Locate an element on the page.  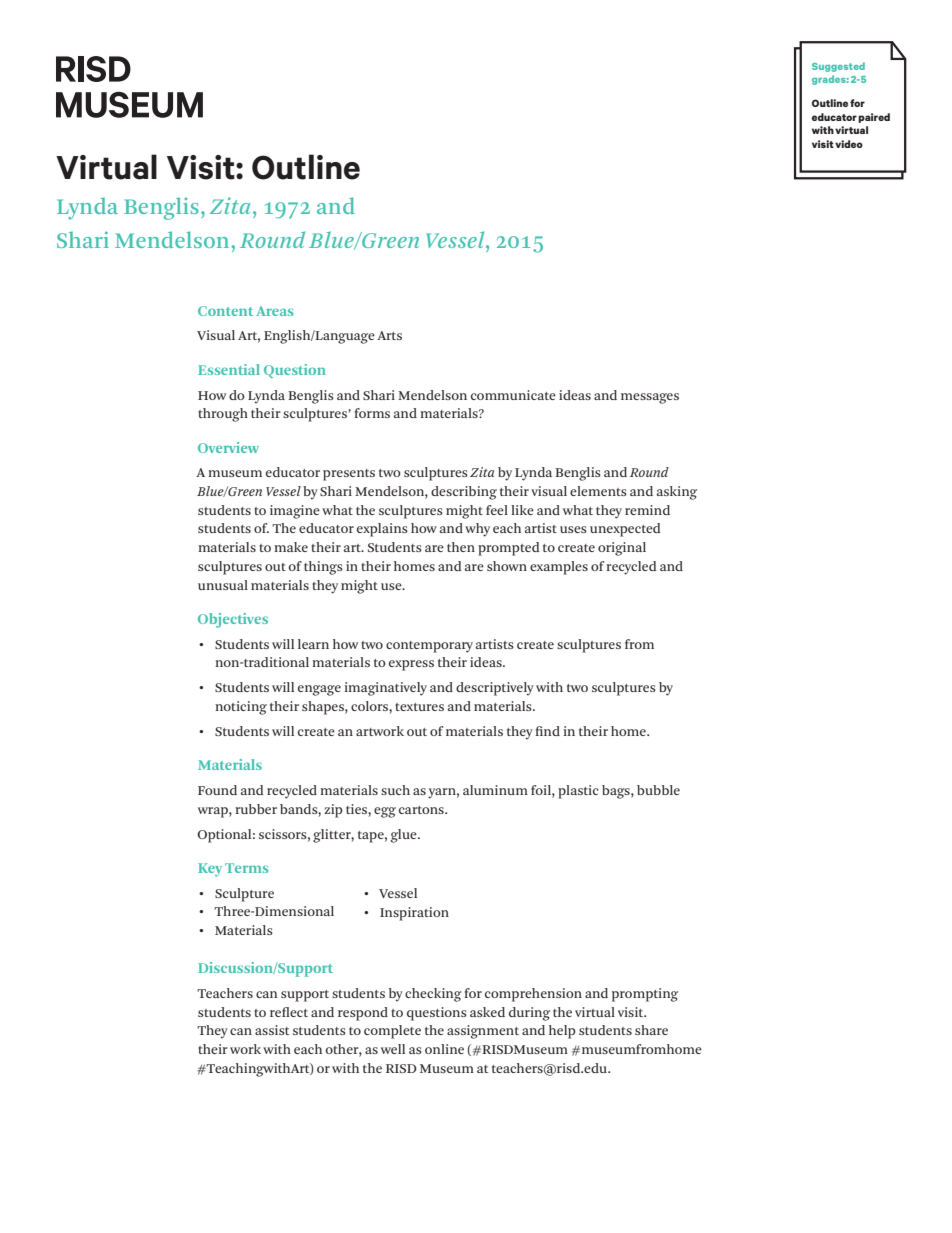
Suggested is located at coordinates (838, 67).
